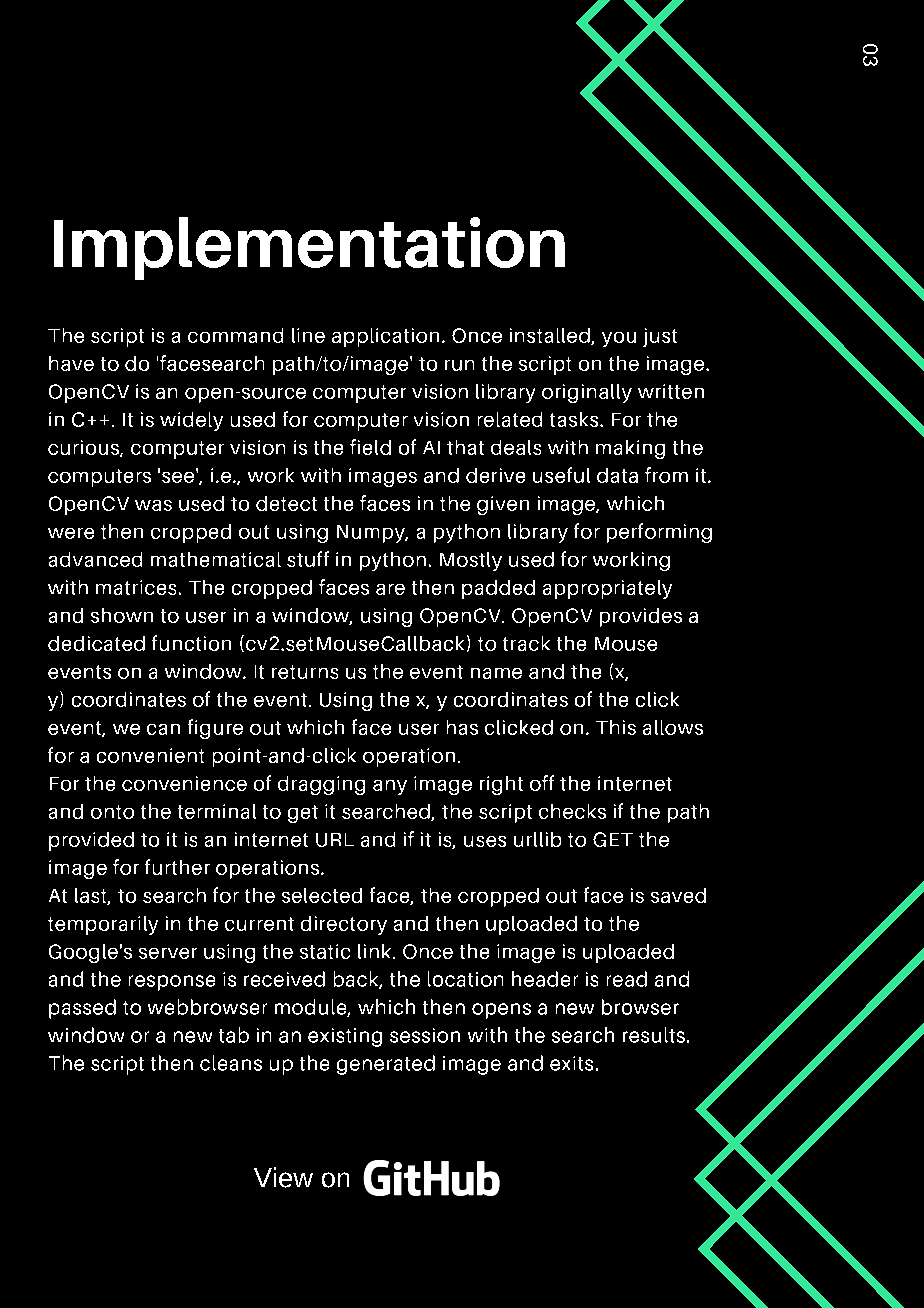  What do you see at coordinates (231, 1063) in the page?
I see `cleans` at bounding box center [231, 1063].
